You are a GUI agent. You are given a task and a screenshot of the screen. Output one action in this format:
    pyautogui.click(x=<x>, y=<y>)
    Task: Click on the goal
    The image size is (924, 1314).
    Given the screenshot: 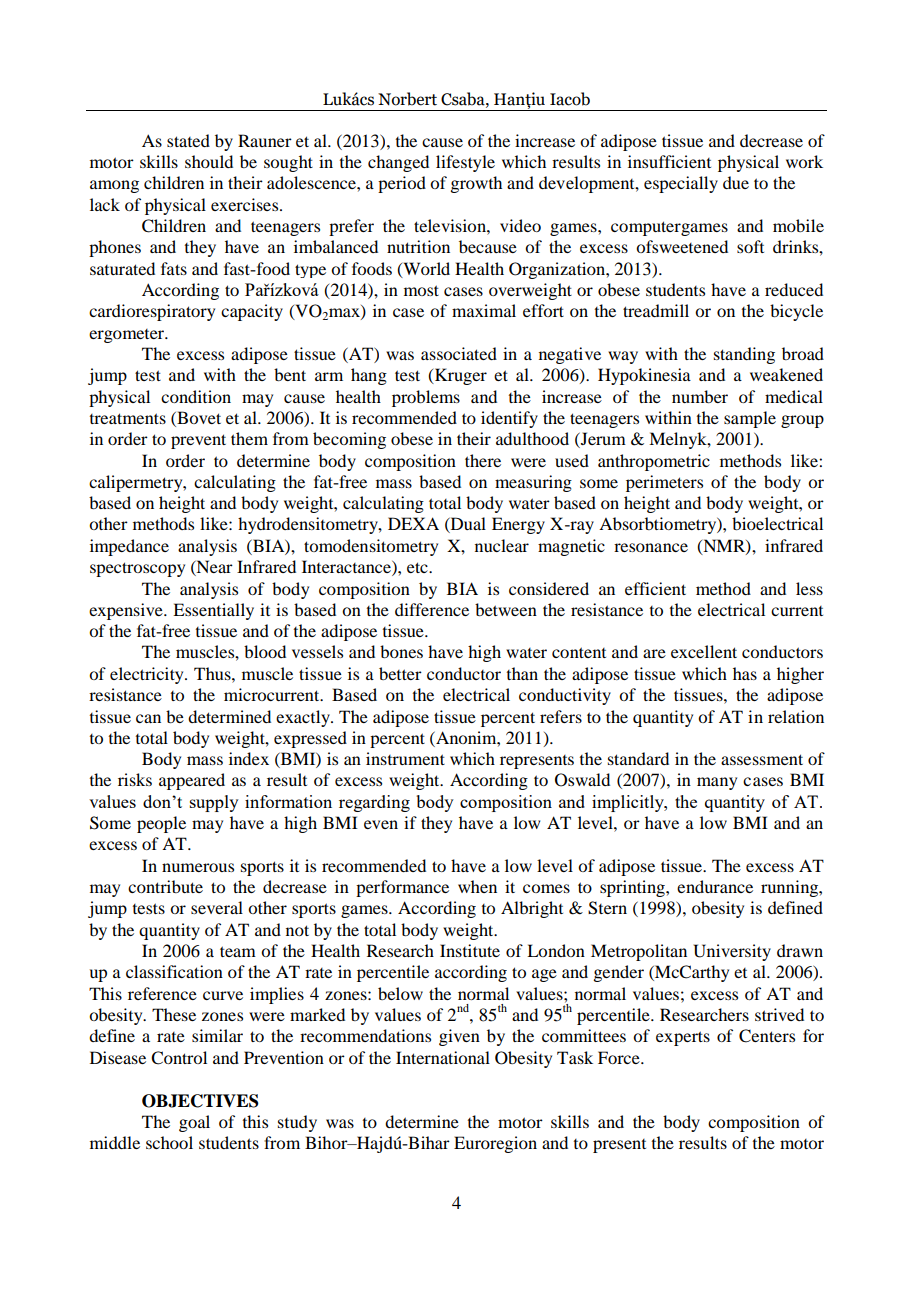 What is the action you would take?
    pyautogui.click(x=194, y=1123)
